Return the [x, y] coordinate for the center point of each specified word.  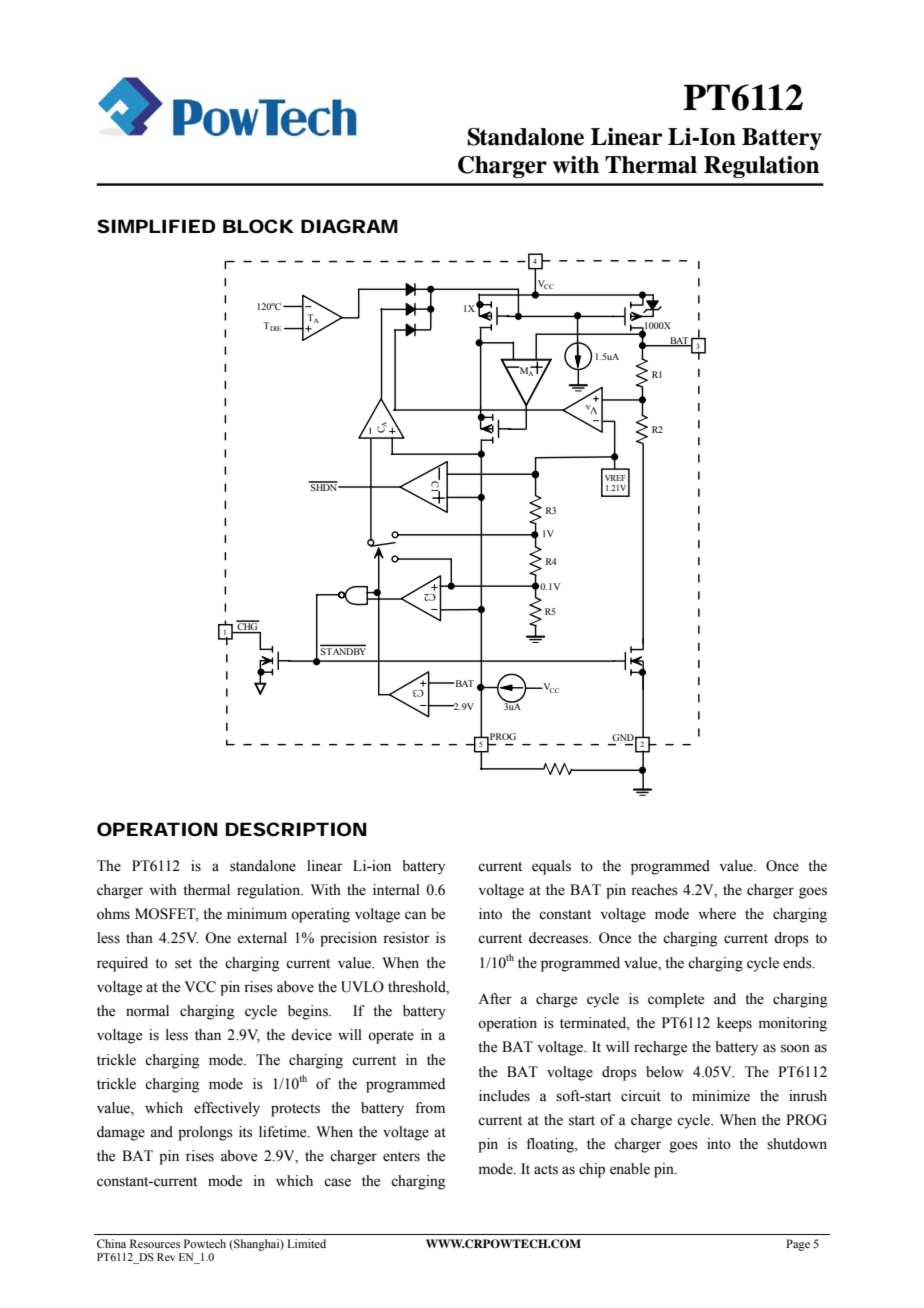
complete [676, 1000]
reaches [654, 890]
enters [401, 1157]
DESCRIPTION [296, 829]
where [717, 914]
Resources [155, 1243]
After [495, 999]
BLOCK [258, 226]
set [183, 964]
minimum [257, 913]
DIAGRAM [349, 226]
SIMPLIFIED [156, 226]
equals [551, 867]
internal [396, 890]
